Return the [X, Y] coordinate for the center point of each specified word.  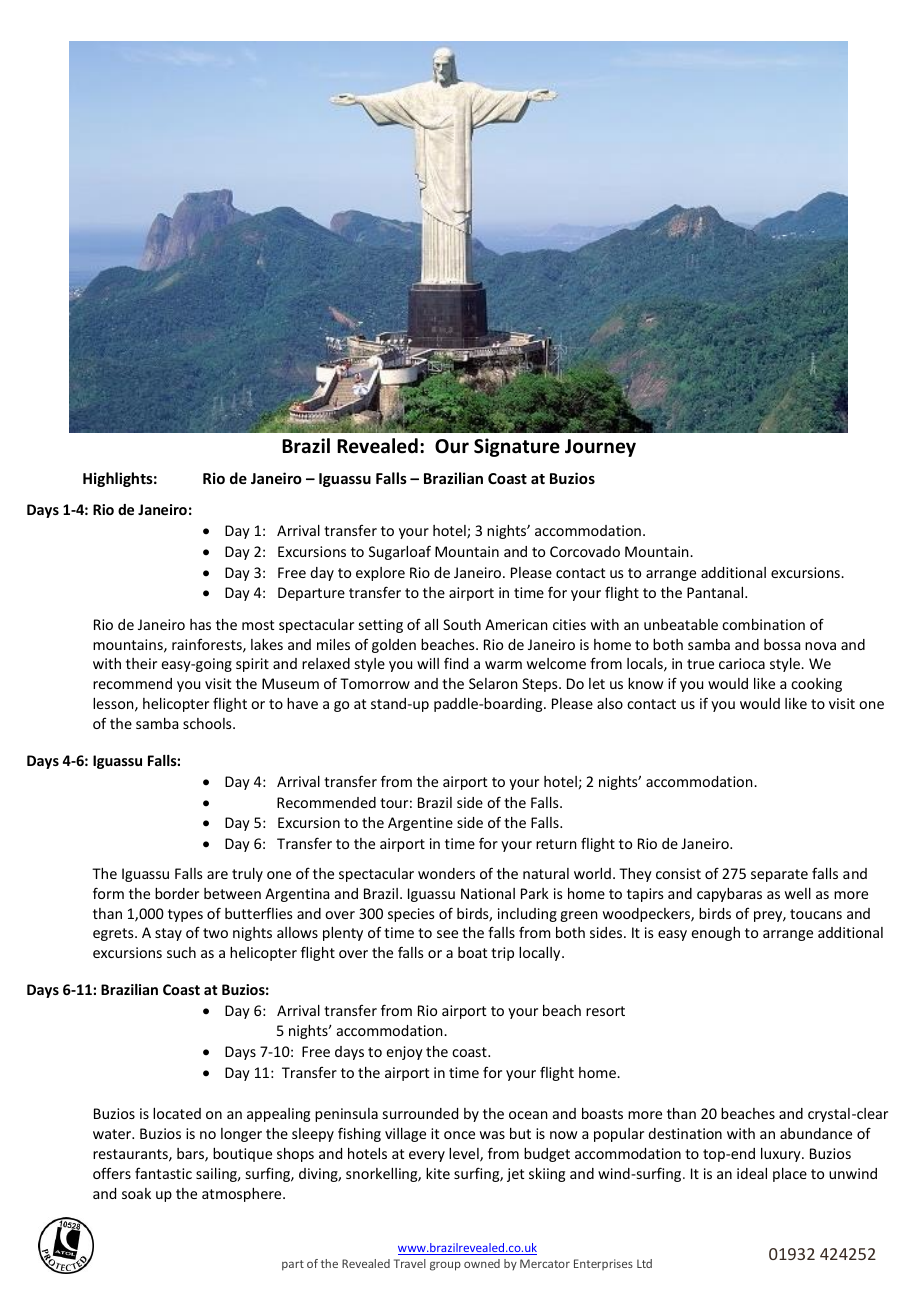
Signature [517, 447]
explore [380, 574]
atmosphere [243, 1195]
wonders [446, 873]
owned [482, 1263]
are [217, 875]
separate [779, 875]
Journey [600, 448]
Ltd [644, 1263]
